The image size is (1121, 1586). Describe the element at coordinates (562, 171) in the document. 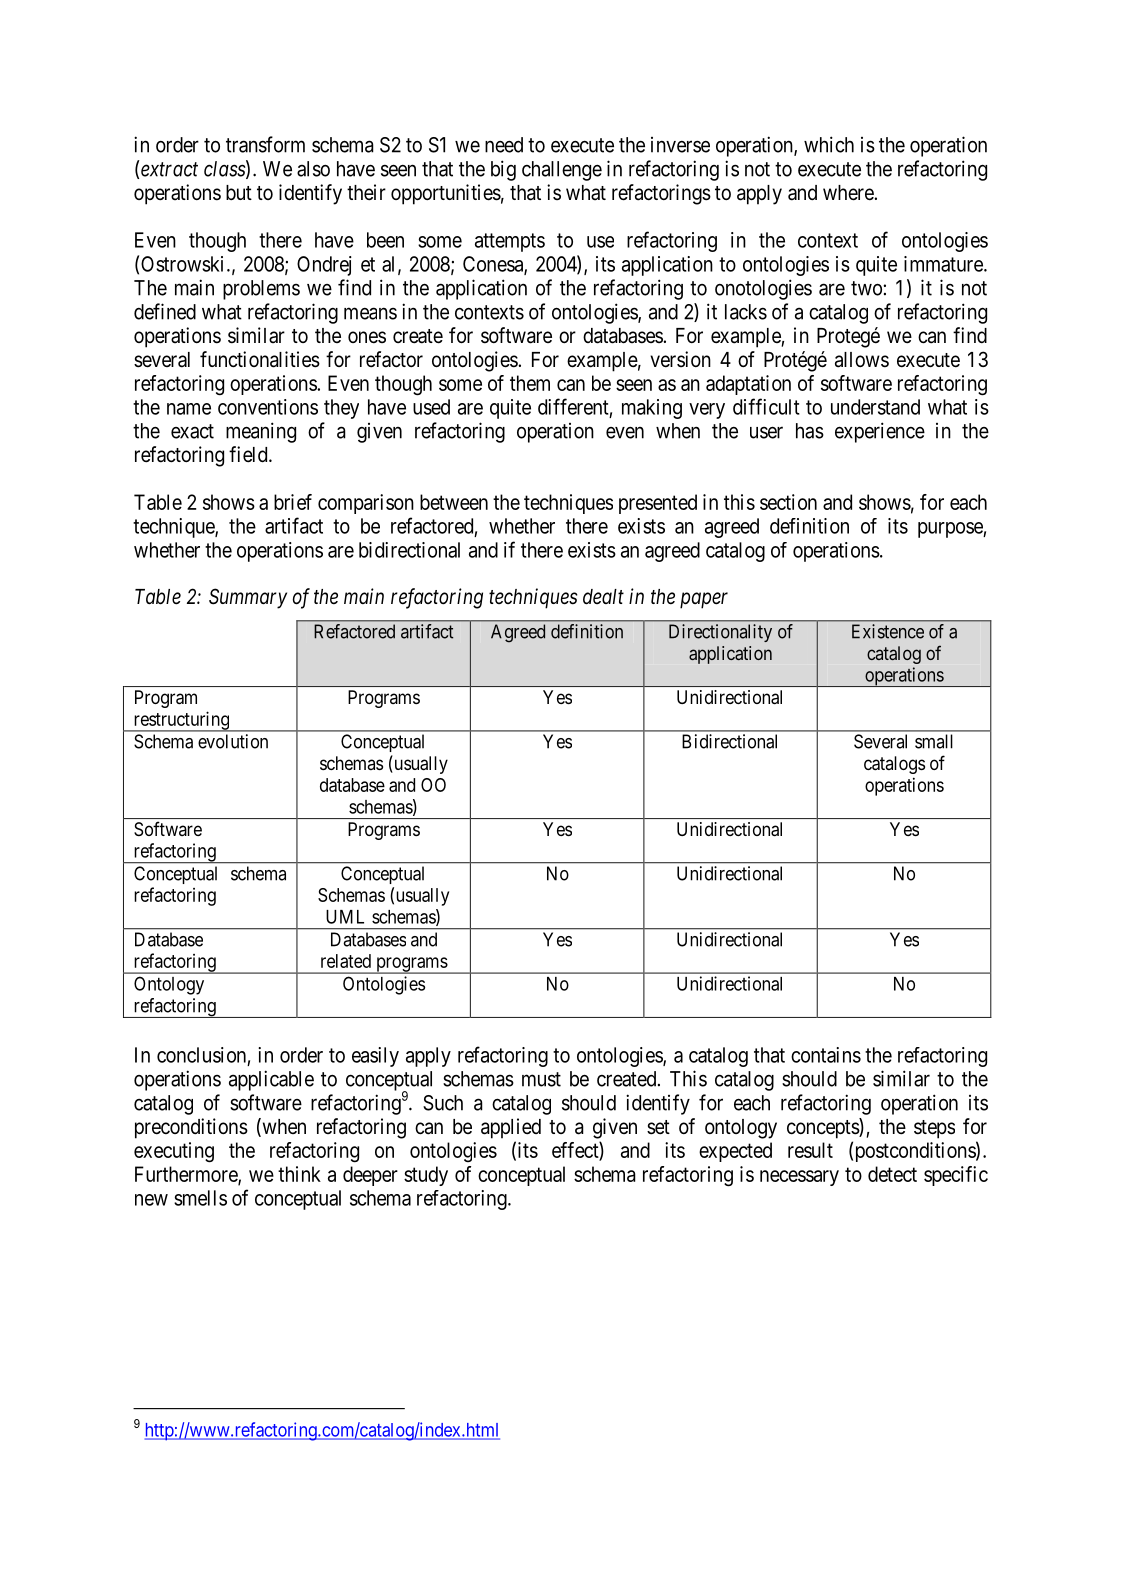

I see `challenge` at that location.
